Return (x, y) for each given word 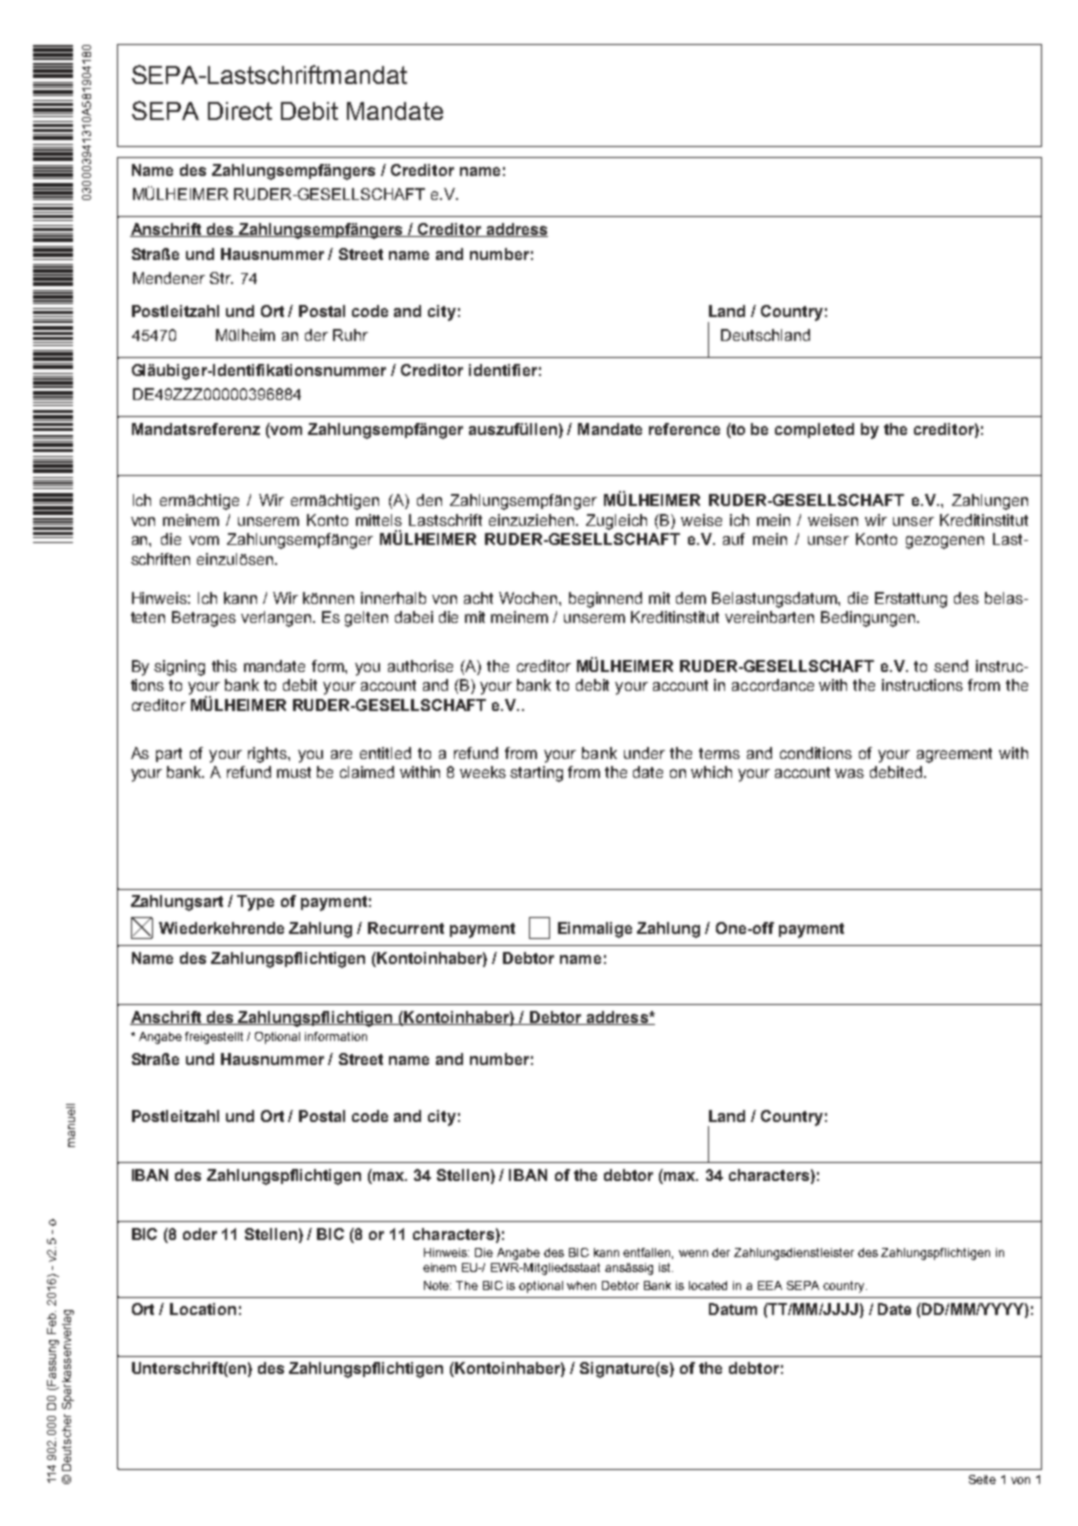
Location (203, 1309)
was (849, 773)
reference (684, 429)
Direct (240, 111)
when (581, 1285)
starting (536, 774)
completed (814, 430)
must (294, 772)
